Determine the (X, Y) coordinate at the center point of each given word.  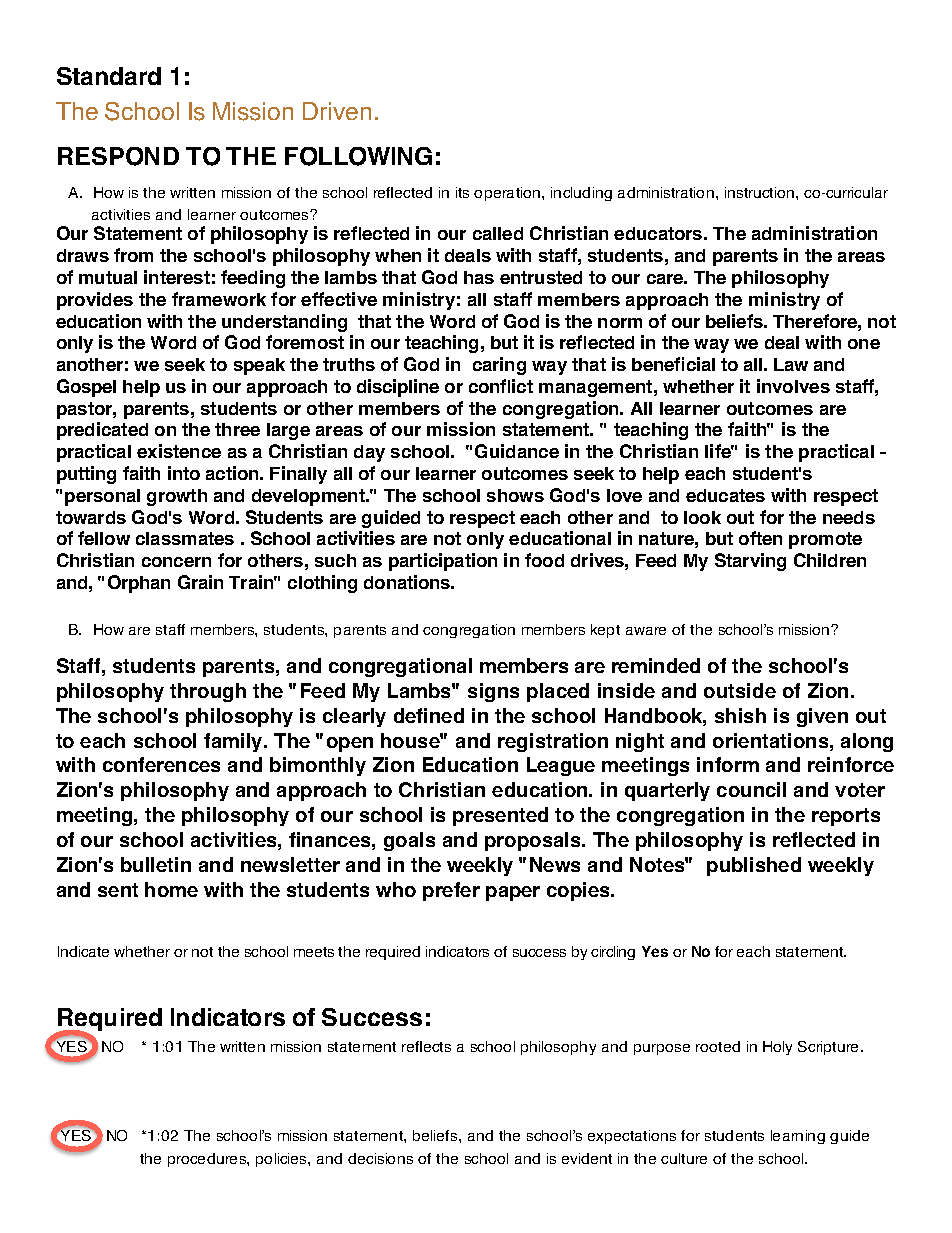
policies (282, 1160)
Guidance (517, 451)
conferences (161, 764)
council (751, 789)
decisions (380, 1158)
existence (179, 451)
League (561, 766)
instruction (761, 192)
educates (725, 495)
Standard (109, 76)
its (462, 192)
